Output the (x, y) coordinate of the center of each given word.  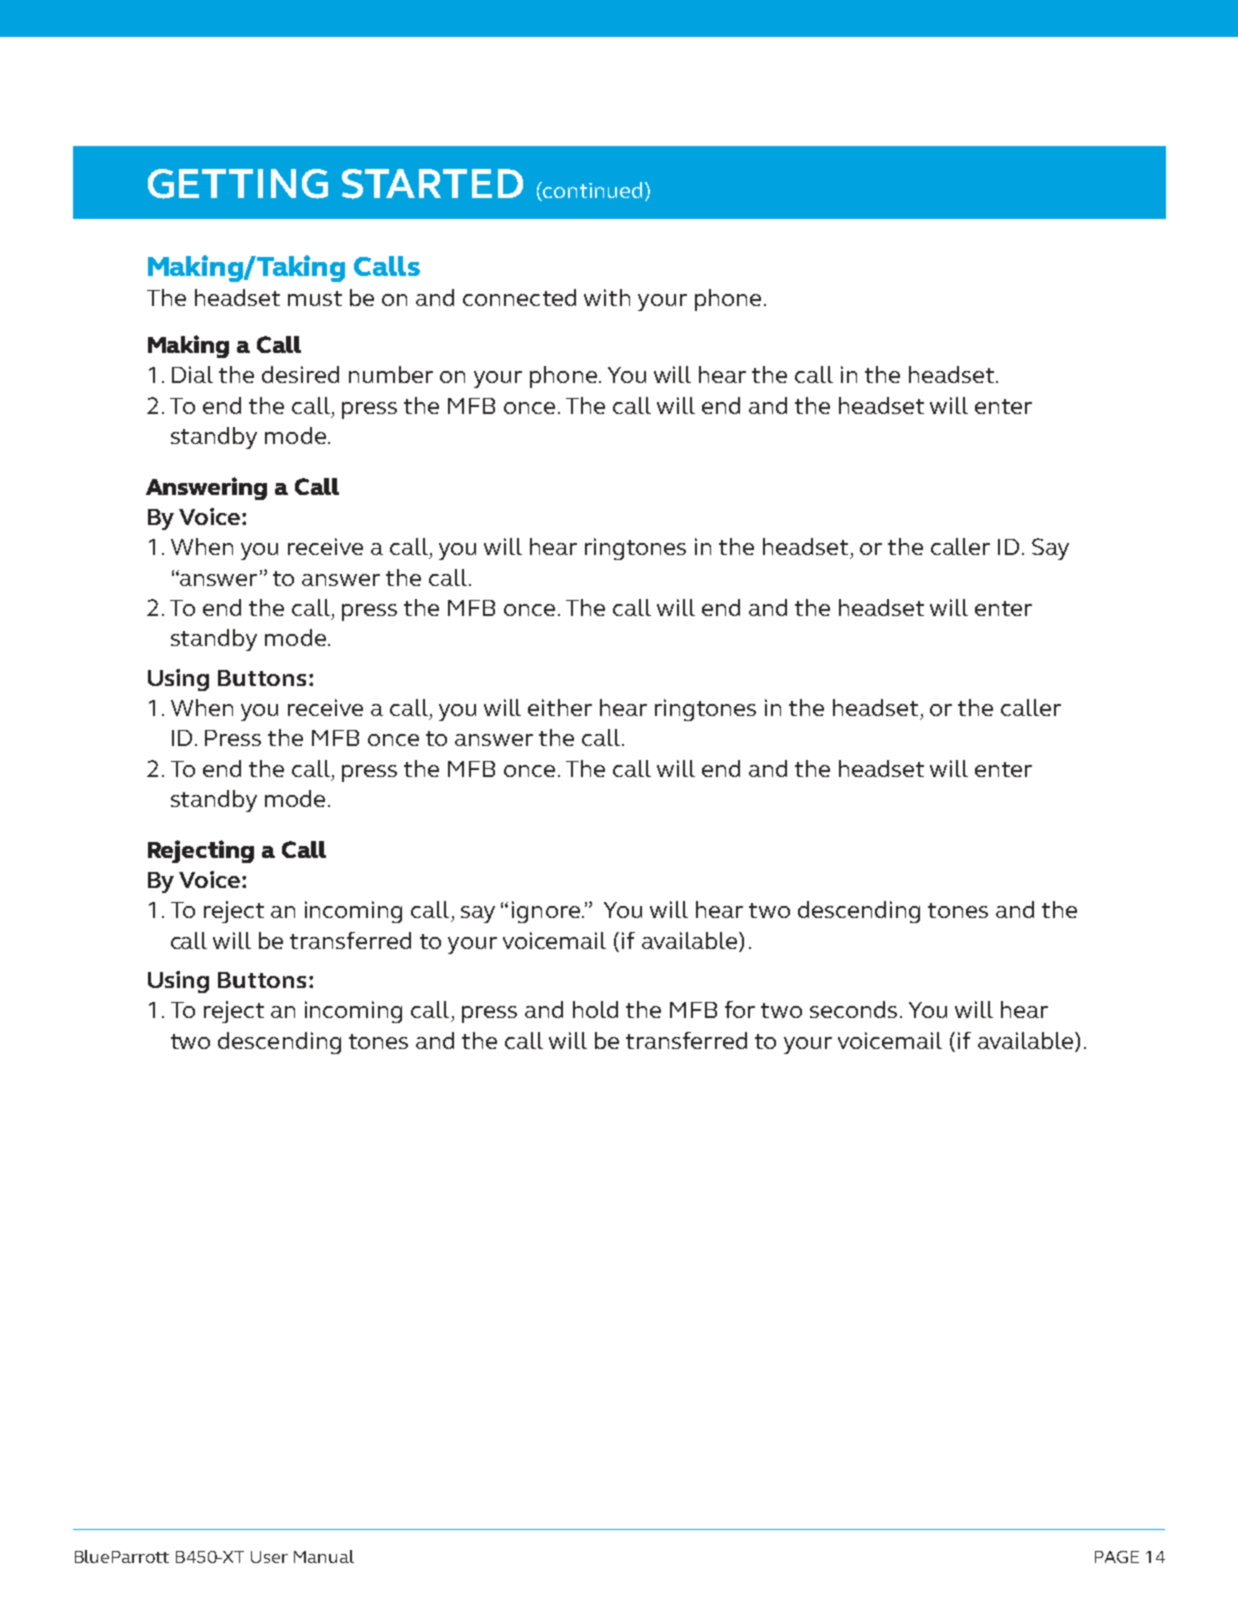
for (740, 1009)
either (560, 707)
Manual (324, 1556)
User (269, 1557)
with (607, 297)
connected (519, 297)
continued (591, 191)
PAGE (1117, 1557)
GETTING (238, 184)
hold (595, 1009)
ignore (546, 912)
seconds (853, 1009)
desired (300, 374)
